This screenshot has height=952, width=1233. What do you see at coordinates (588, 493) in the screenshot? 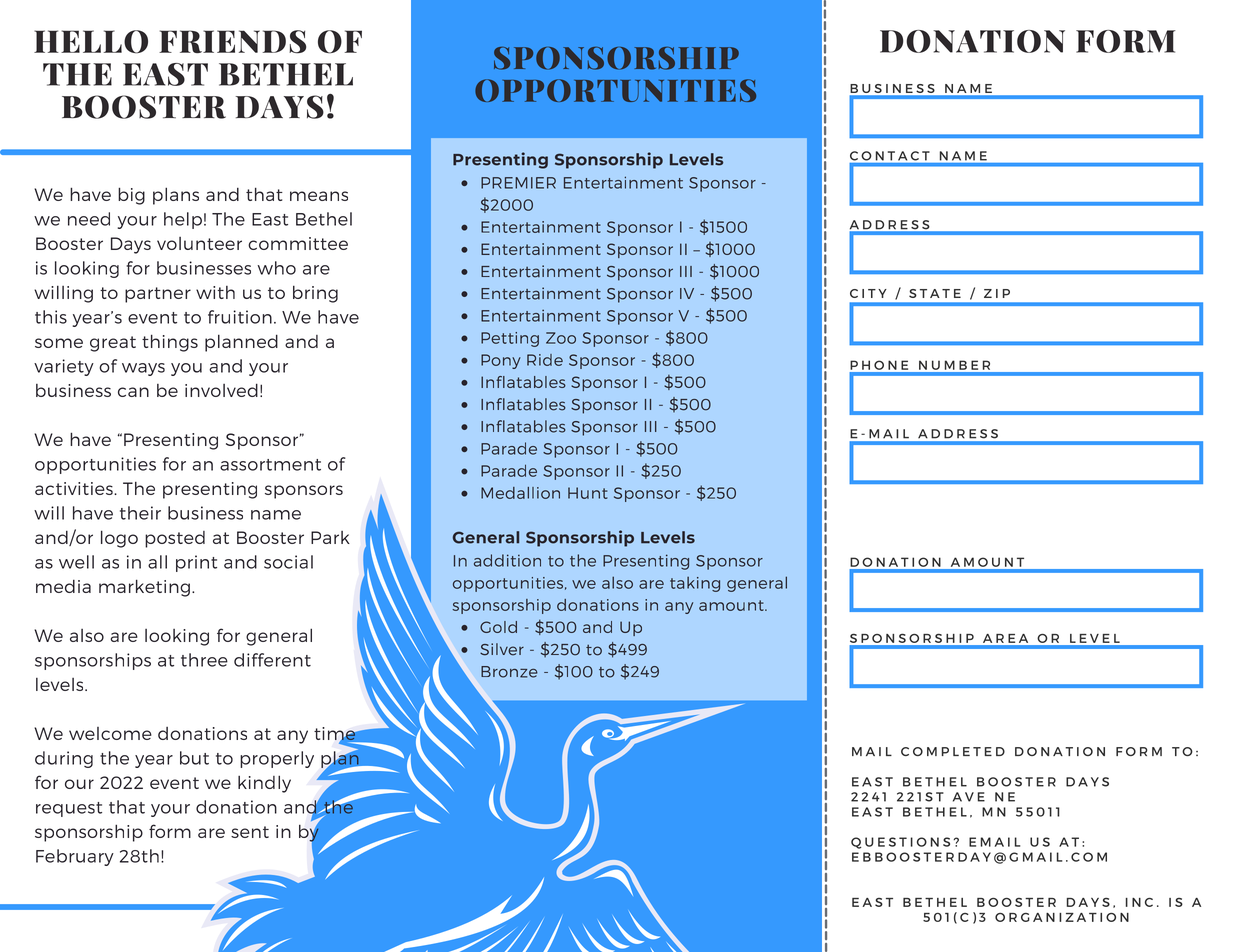
I see `Hunt` at bounding box center [588, 493].
